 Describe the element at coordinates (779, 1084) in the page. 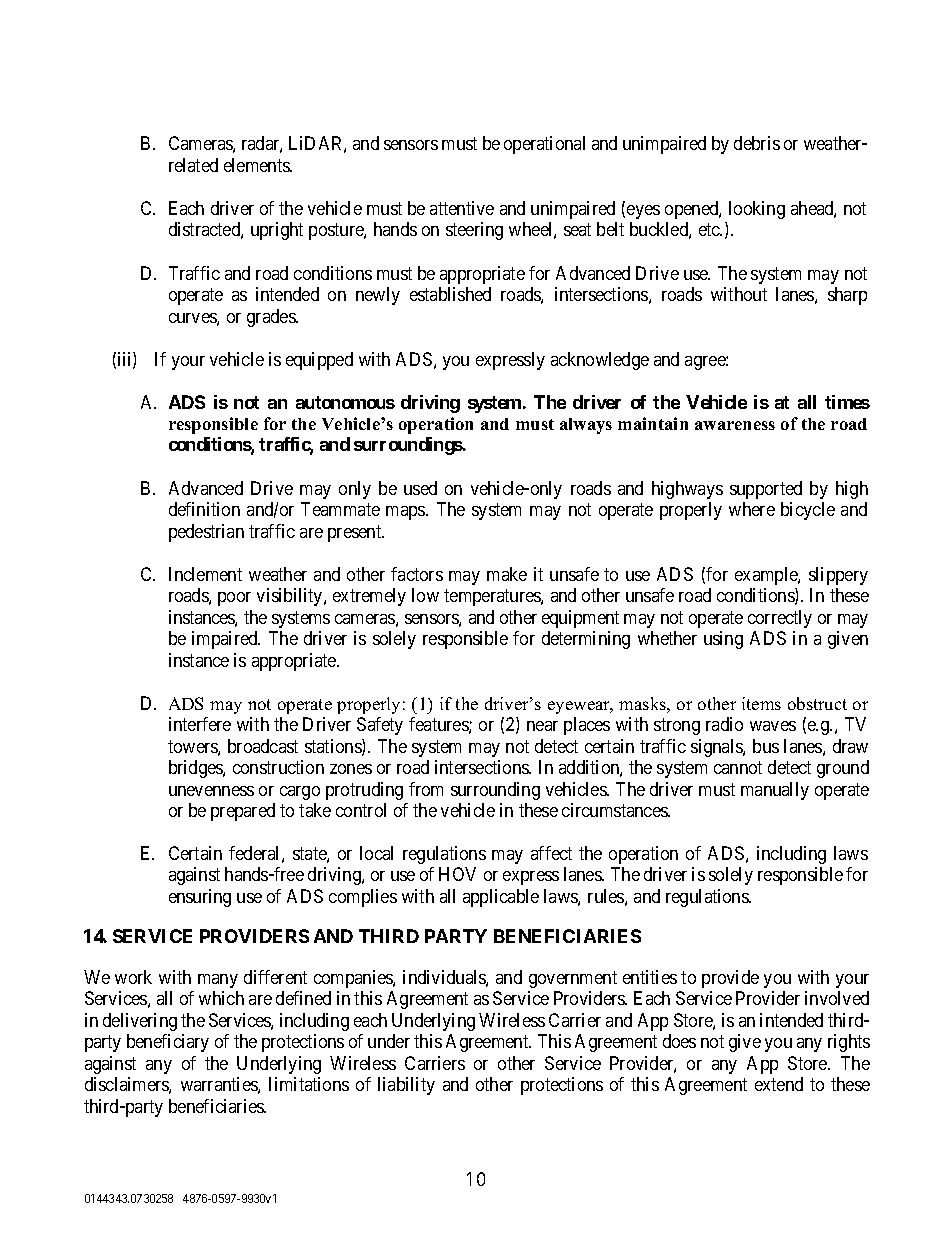

I see `extend` at that location.
